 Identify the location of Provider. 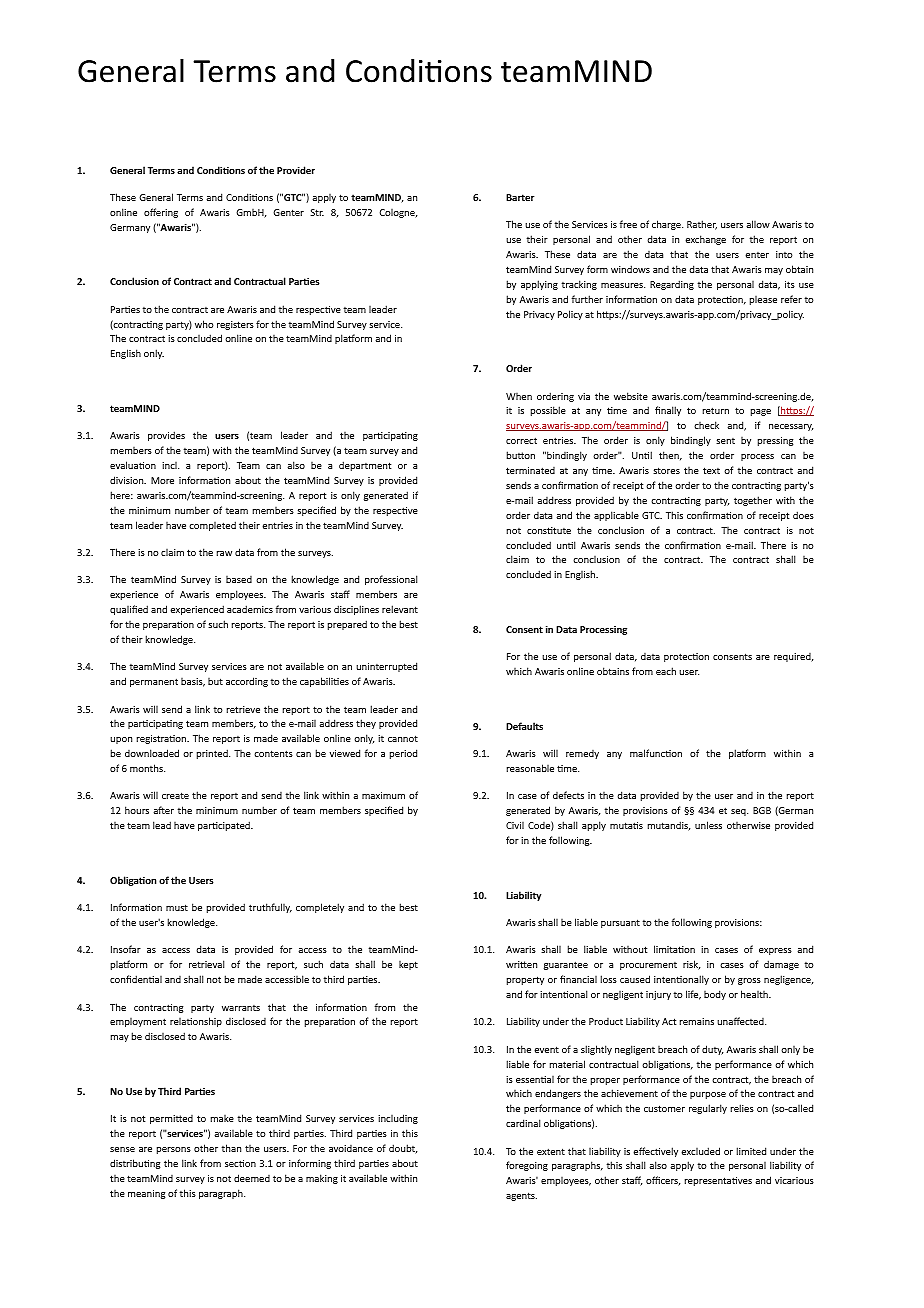
(296, 170).
